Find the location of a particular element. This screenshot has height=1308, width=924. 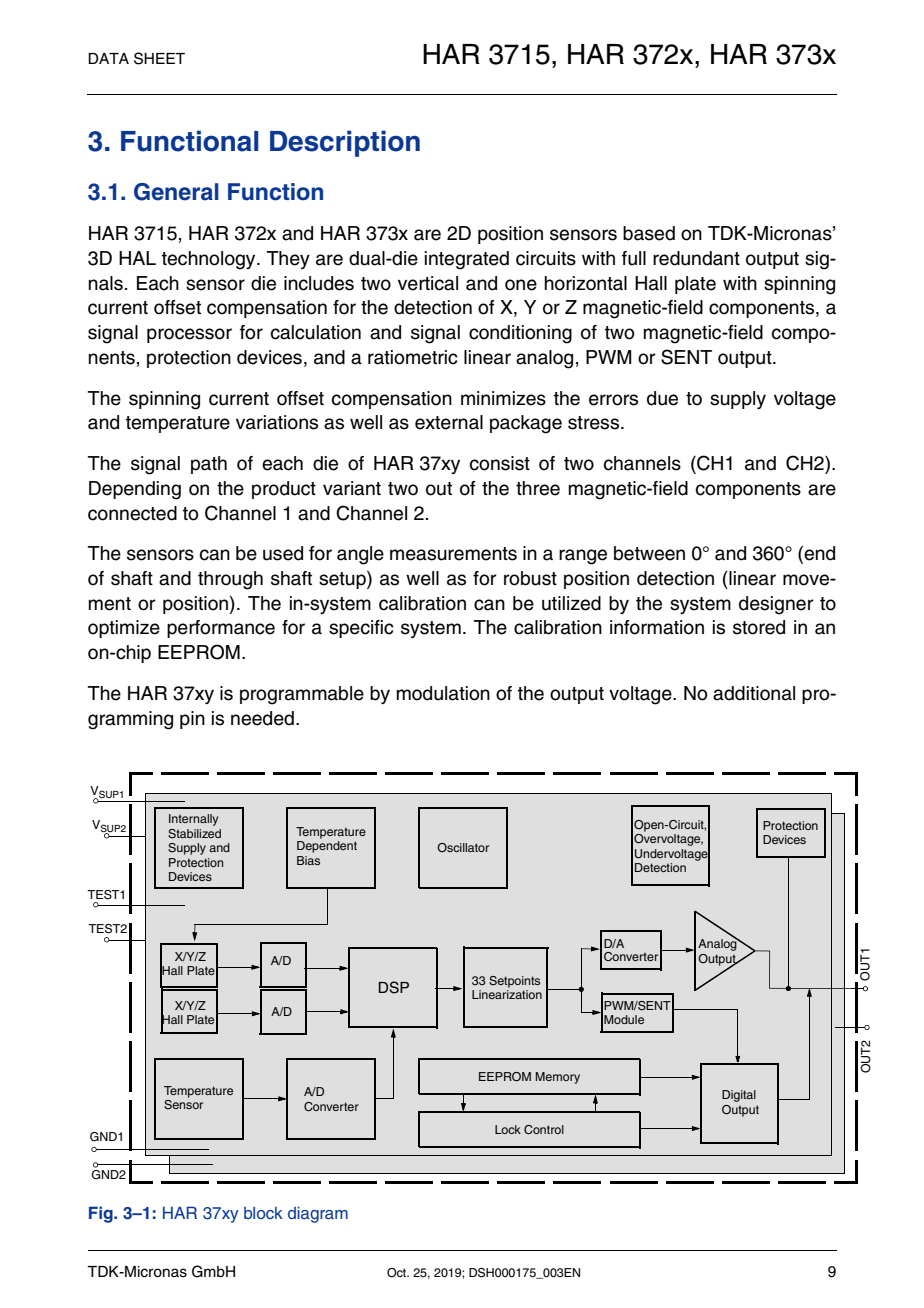

due is located at coordinates (662, 398).
